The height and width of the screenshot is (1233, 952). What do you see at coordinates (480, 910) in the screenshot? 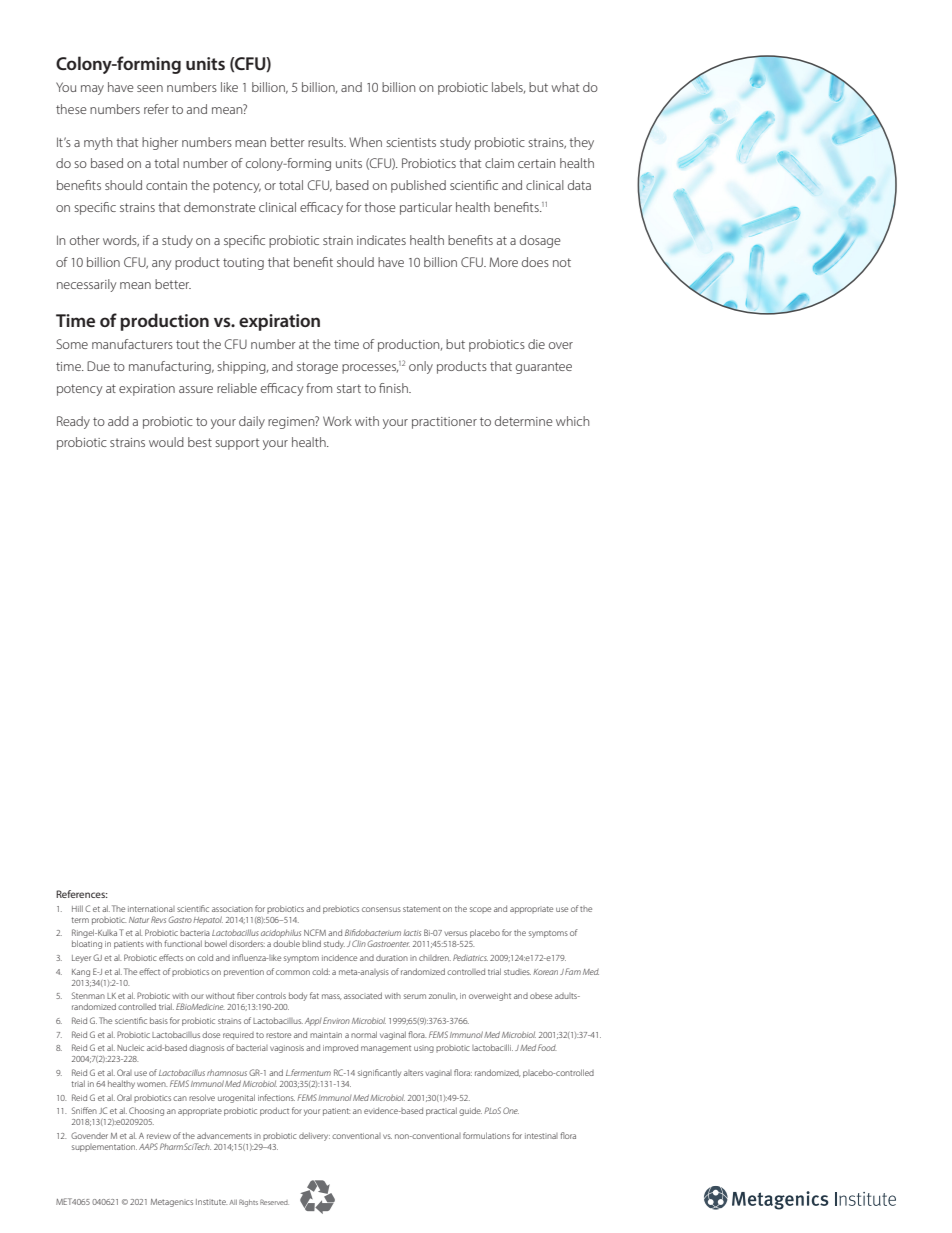
I see `scope` at bounding box center [480, 910].
